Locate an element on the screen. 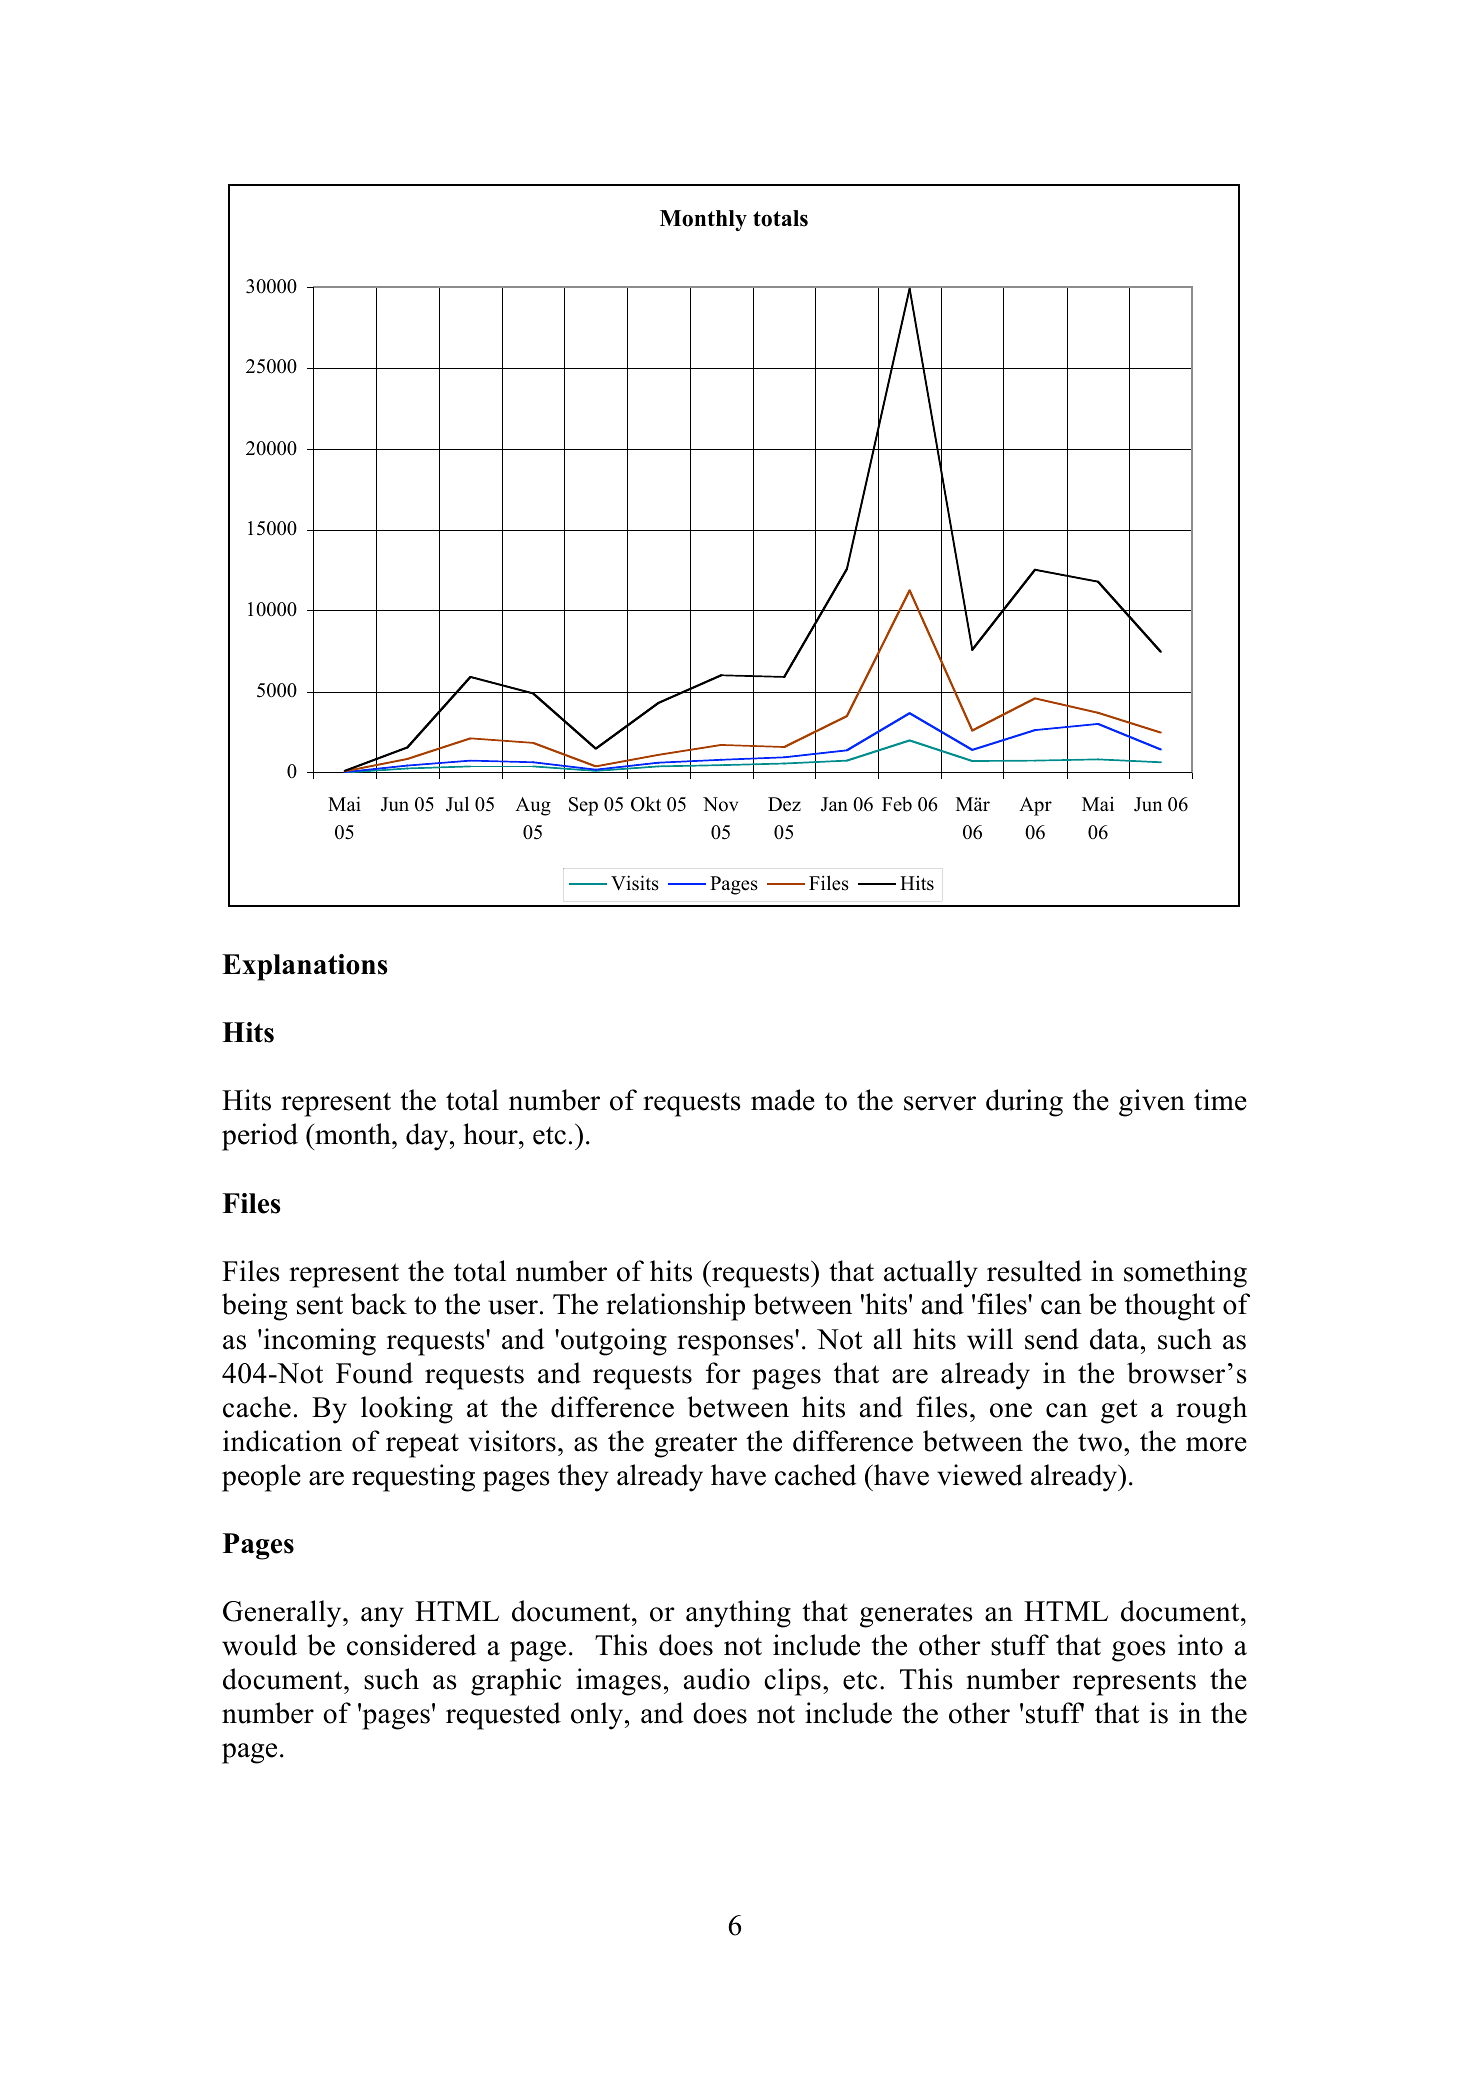 The image size is (1469, 2078). responses is located at coordinates (735, 1345).
